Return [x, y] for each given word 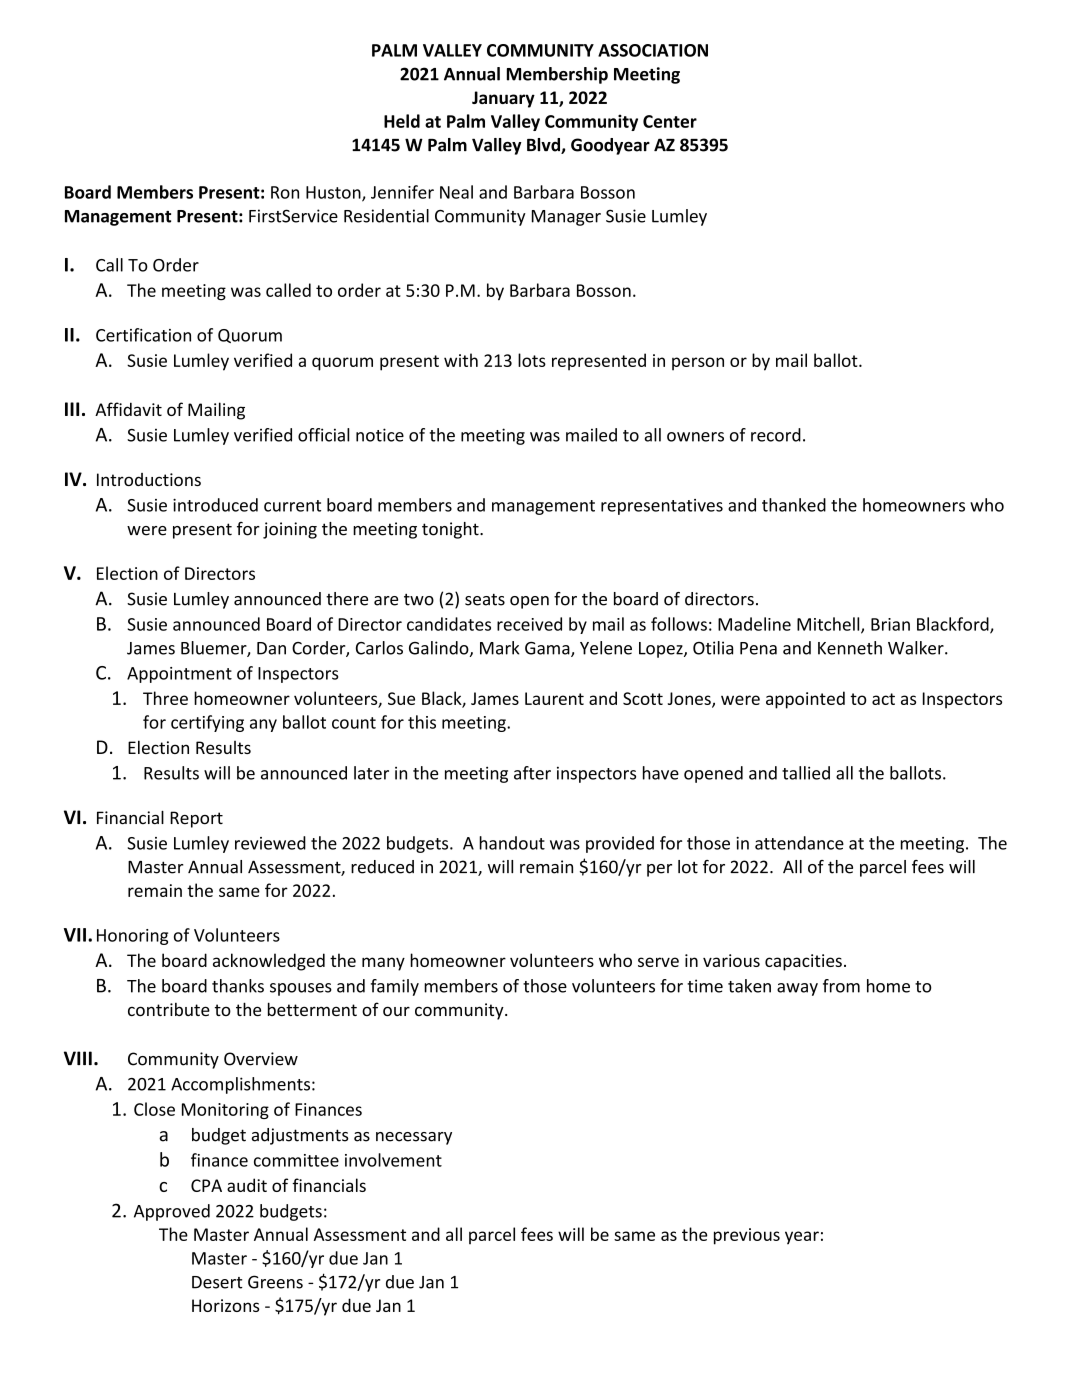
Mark [499, 648]
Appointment [179, 675]
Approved [172, 1212]
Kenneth [850, 648]
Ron [285, 192]
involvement [393, 1160]
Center [670, 121]
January [503, 99]
